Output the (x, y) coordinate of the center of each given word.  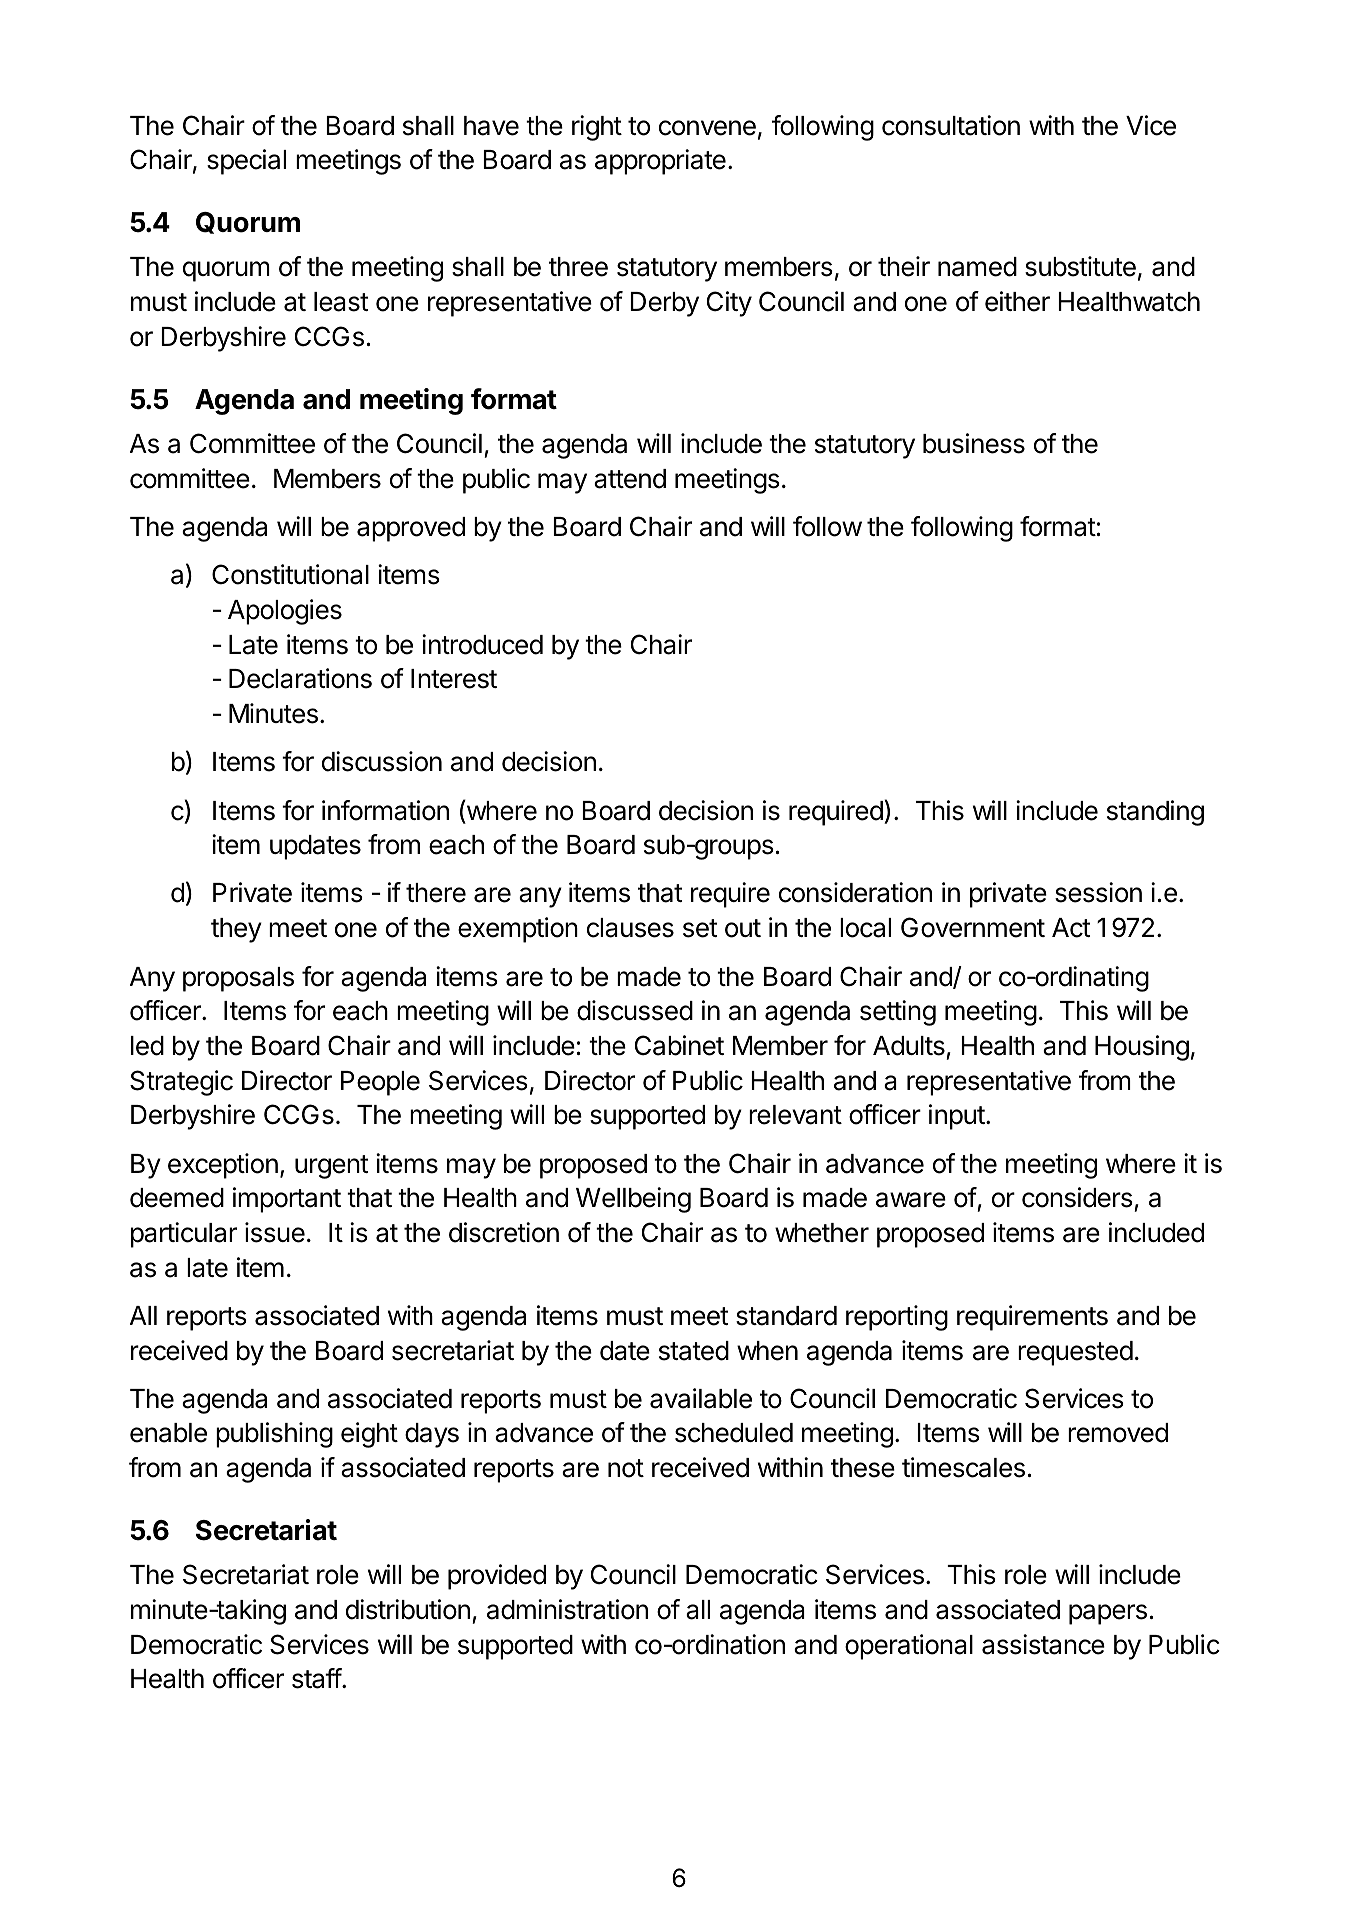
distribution (408, 1609)
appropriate (660, 162)
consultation (951, 125)
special (246, 162)
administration (567, 1609)
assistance (1043, 1644)
